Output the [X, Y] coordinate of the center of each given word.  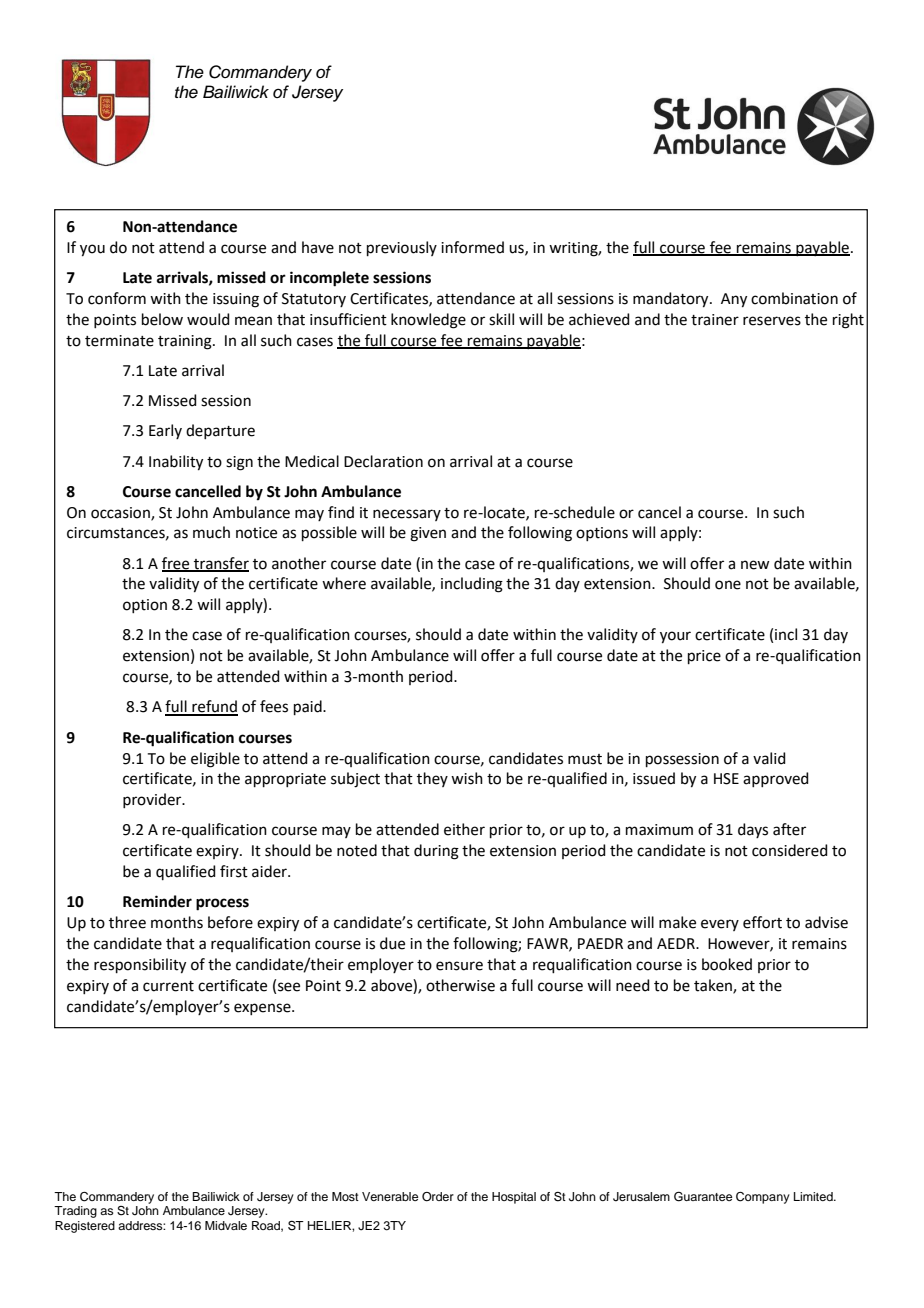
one [728, 585]
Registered [85, 1227]
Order [438, 1197]
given [428, 534]
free [177, 564]
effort [762, 922]
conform [117, 298]
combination [794, 298]
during [436, 852]
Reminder [157, 901]
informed [472, 247]
